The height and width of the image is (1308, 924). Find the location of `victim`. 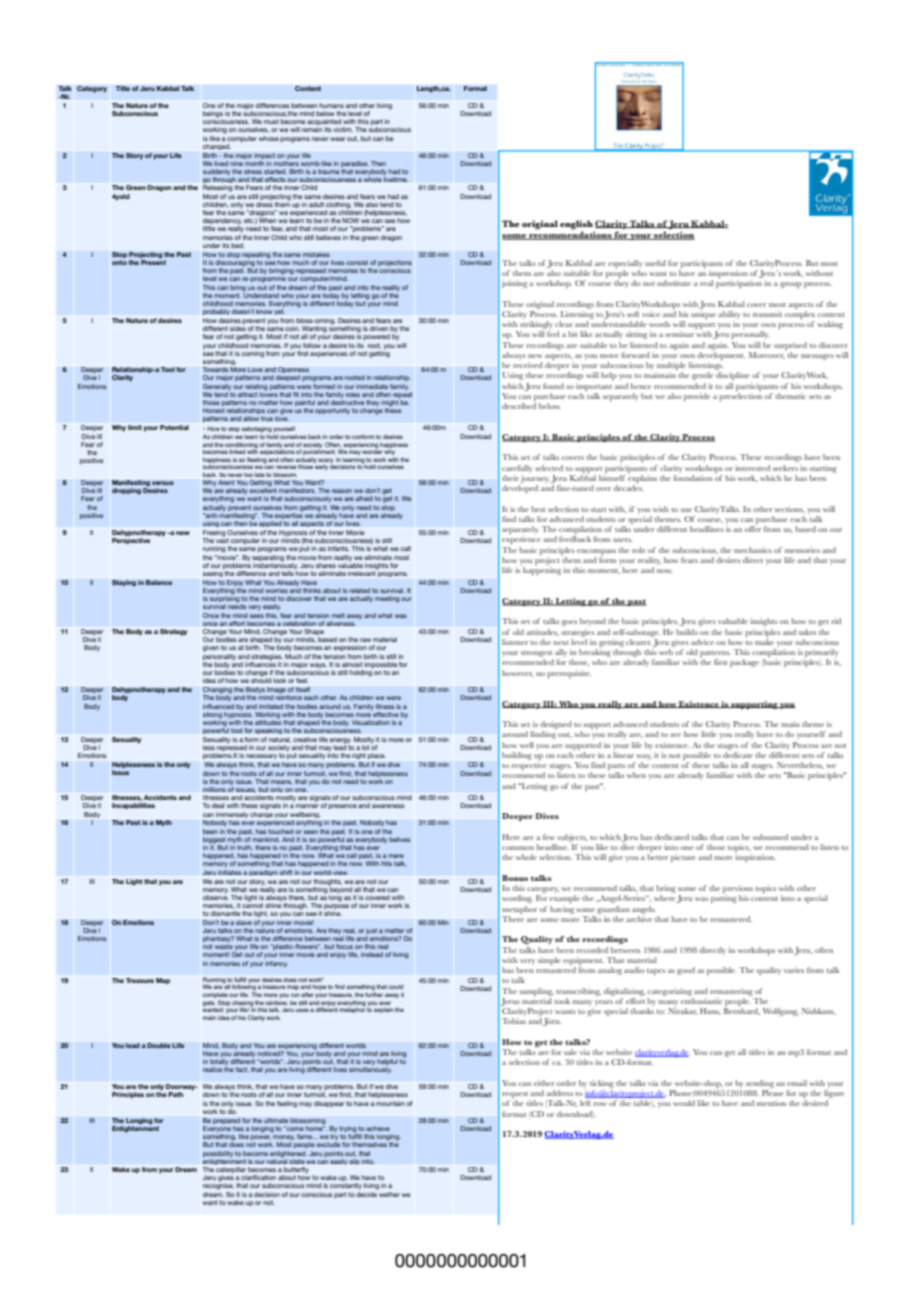

victim is located at coordinates (343, 129).
